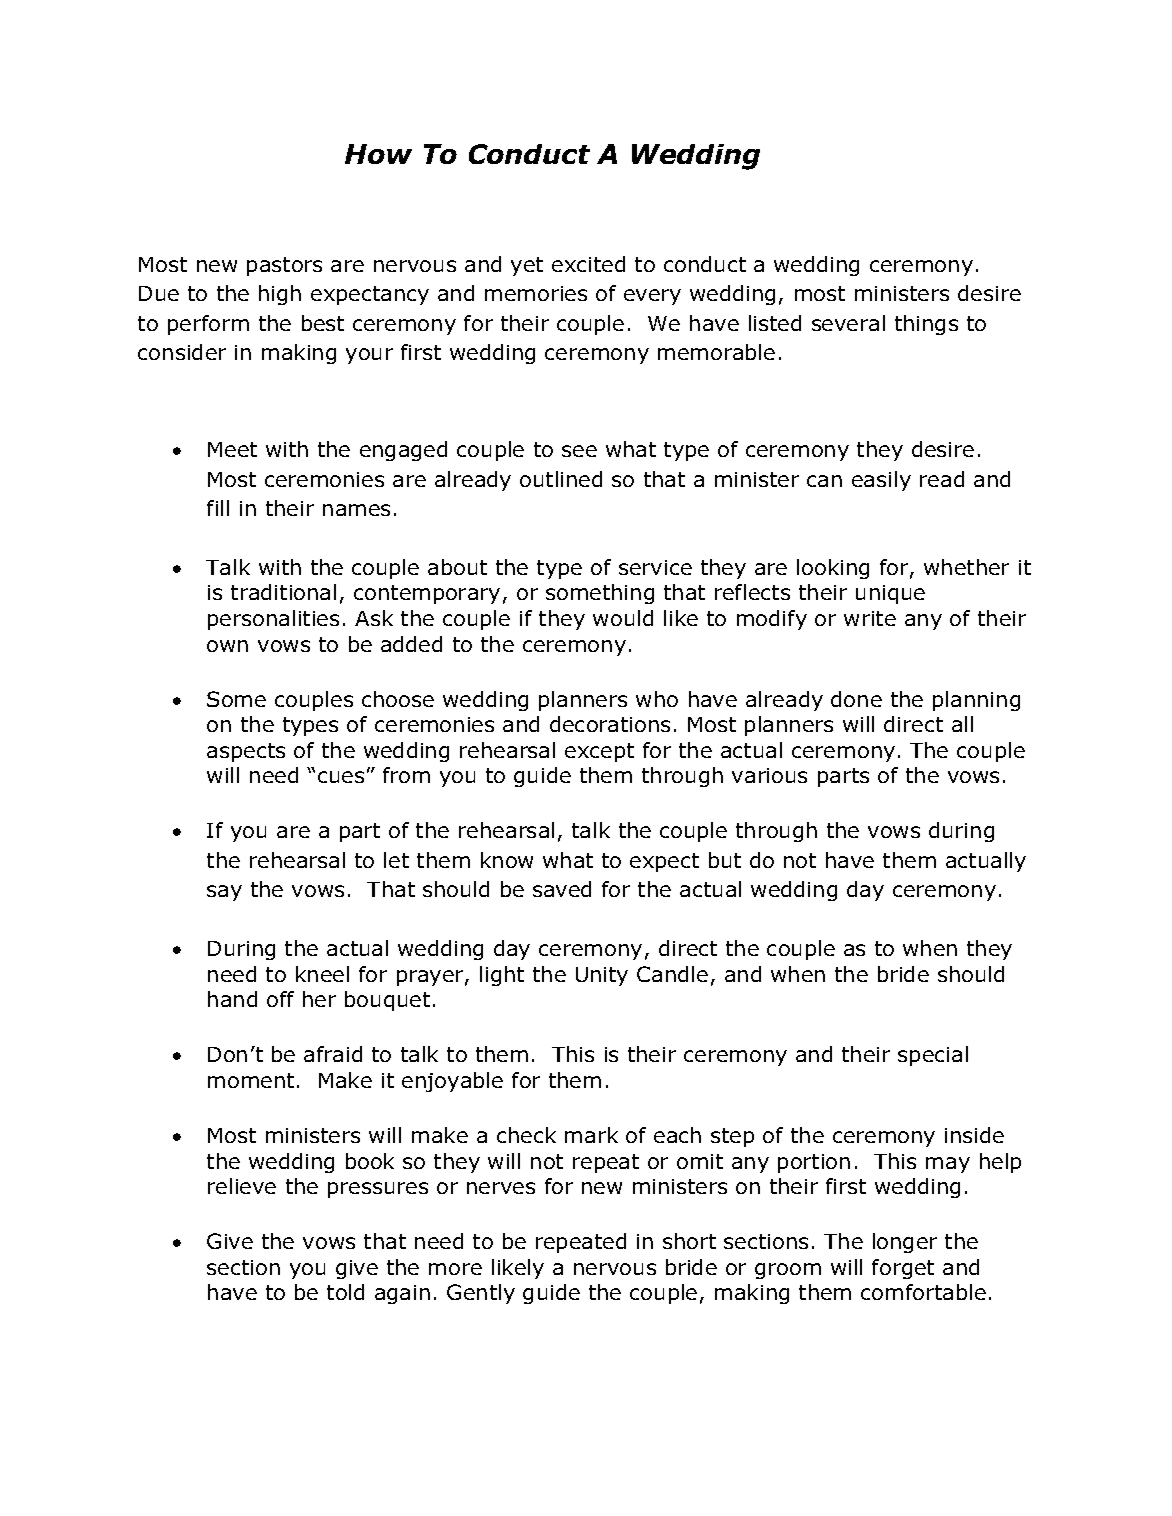 This screenshot has height=1516, width=1172. What do you see at coordinates (481, 1294) in the screenshot?
I see `Gently` at bounding box center [481, 1294].
